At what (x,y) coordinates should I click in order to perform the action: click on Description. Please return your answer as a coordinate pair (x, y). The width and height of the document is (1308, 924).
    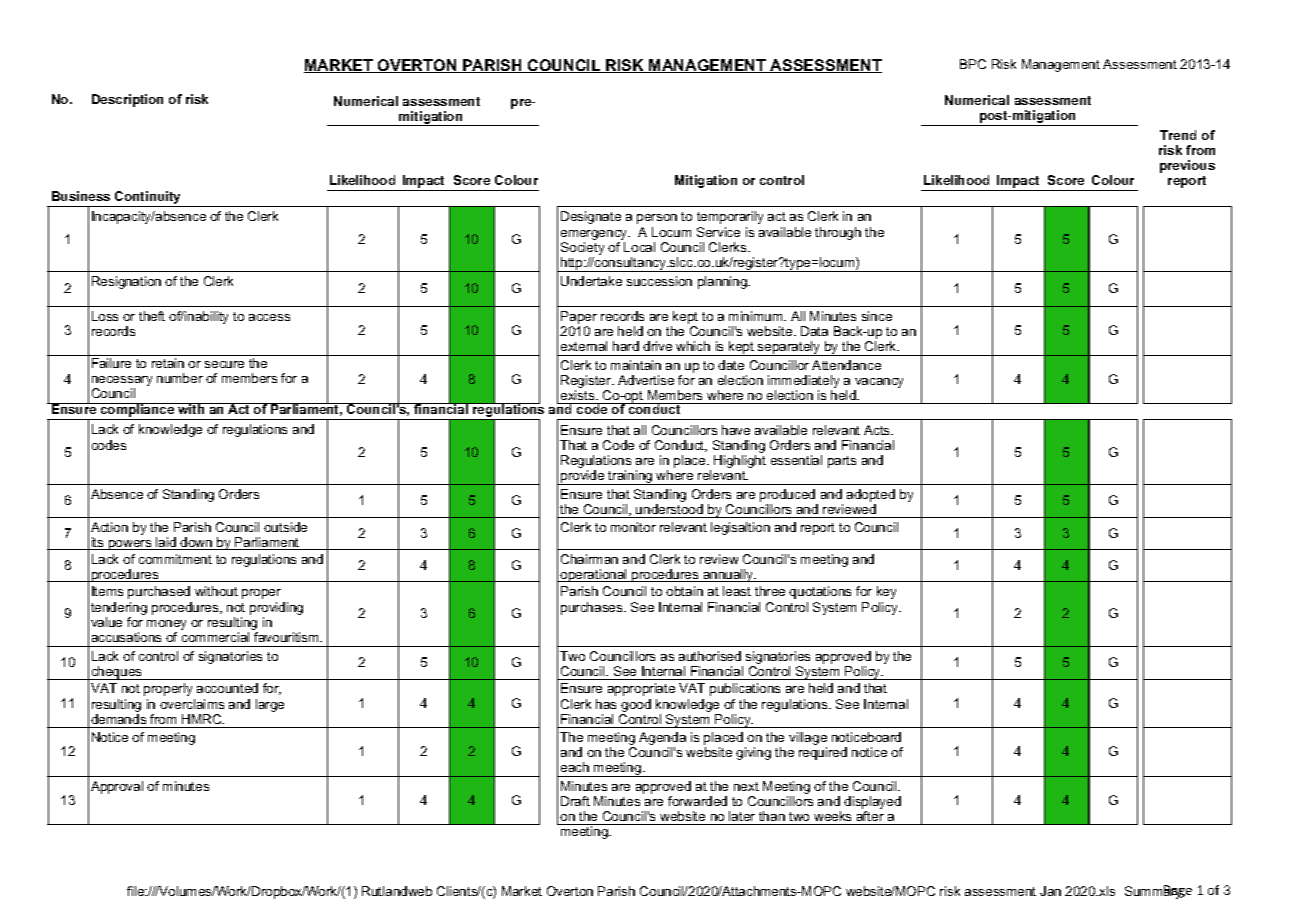
    Looking at the image, I should click on (127, 100).
